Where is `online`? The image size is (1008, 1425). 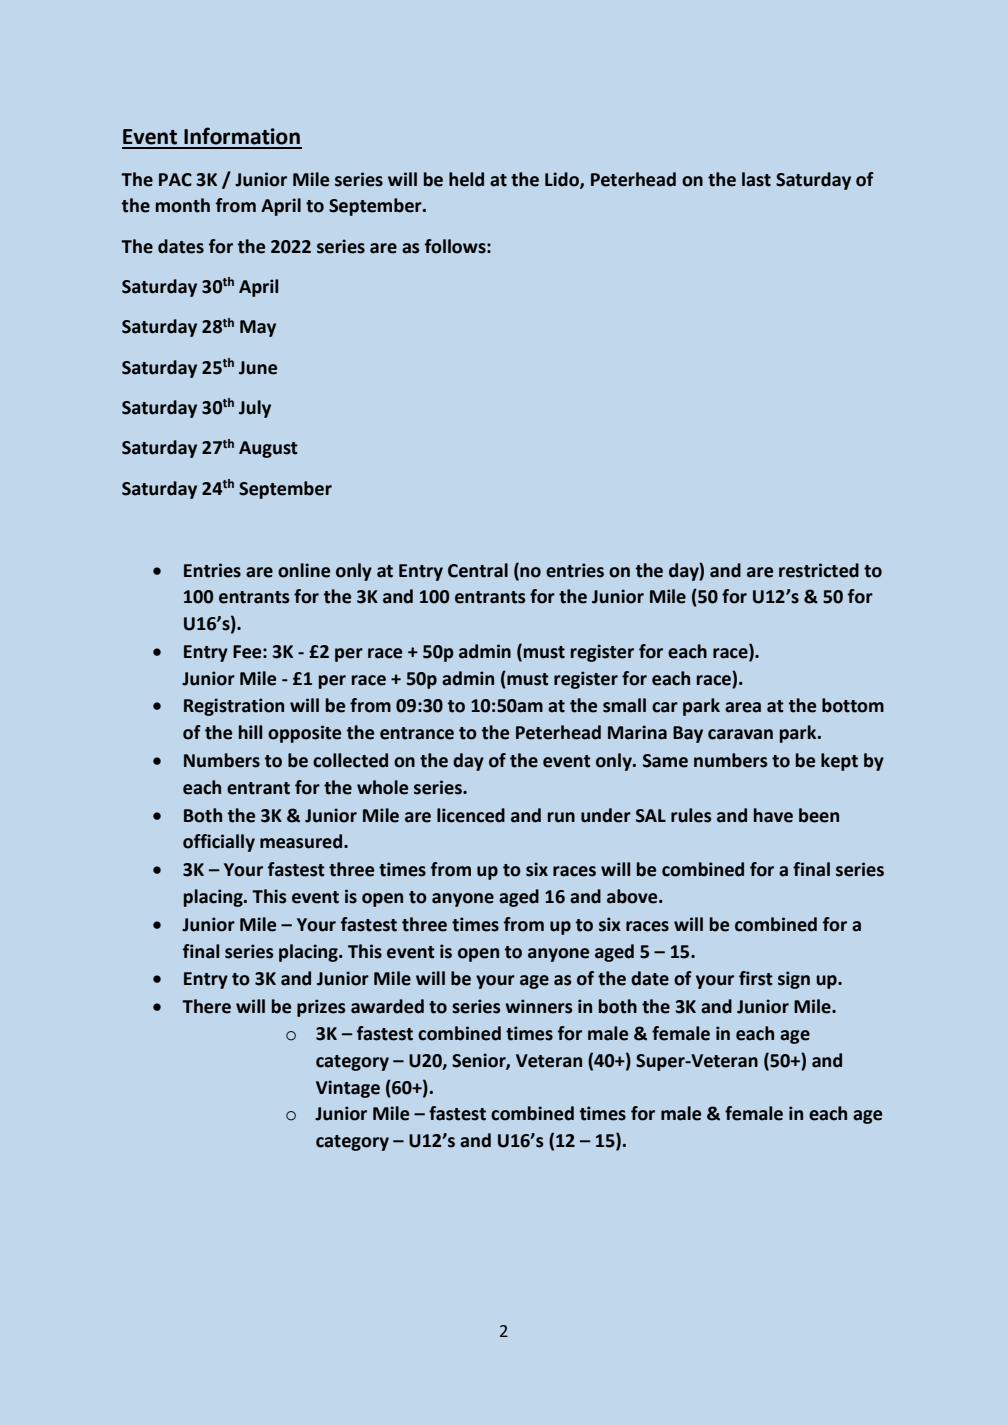
online is located at coordinates (304, 570).
